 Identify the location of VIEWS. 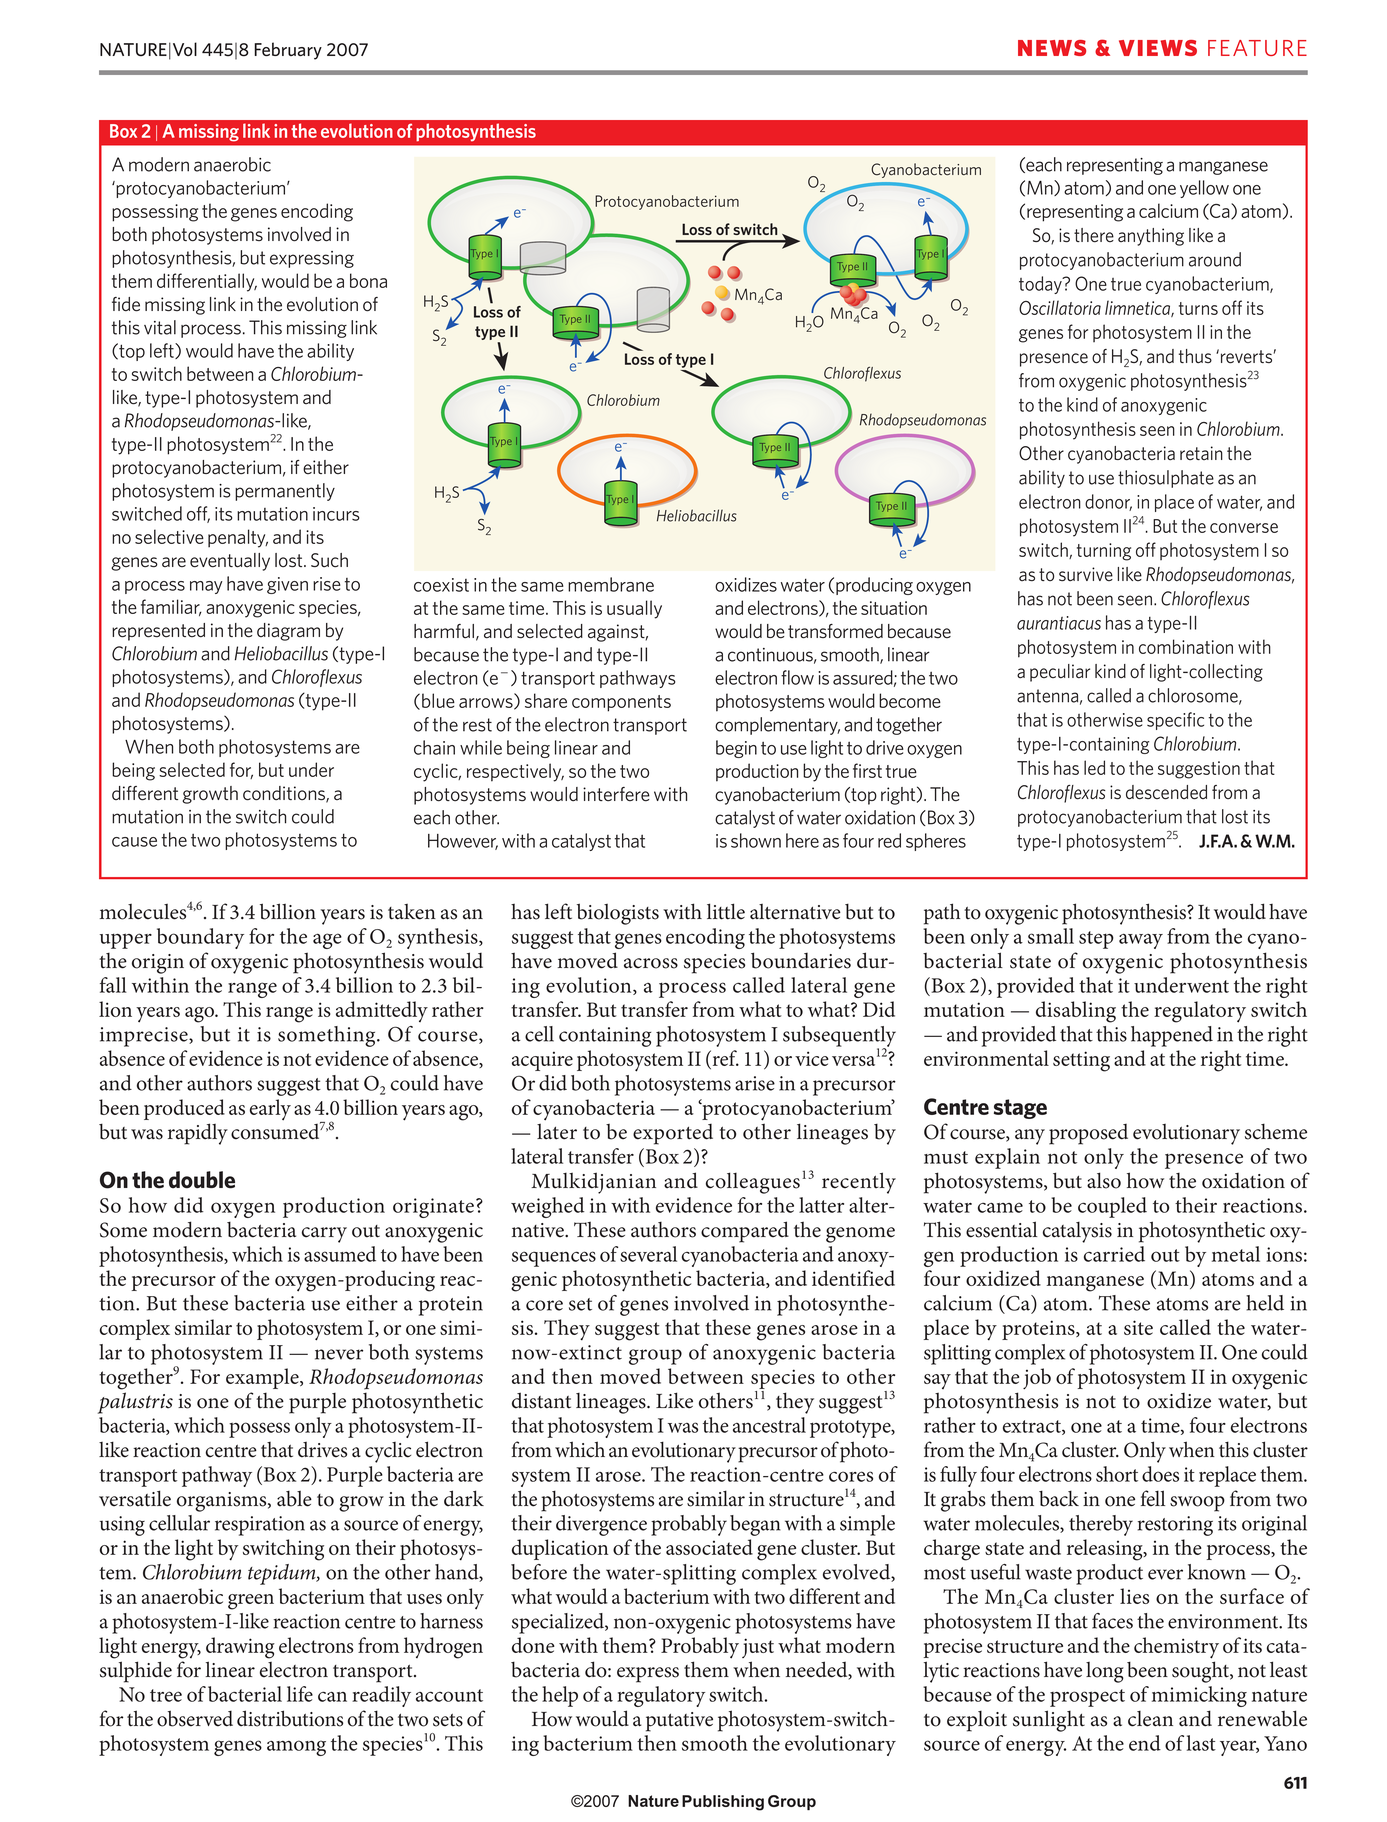
(1158, 48).
